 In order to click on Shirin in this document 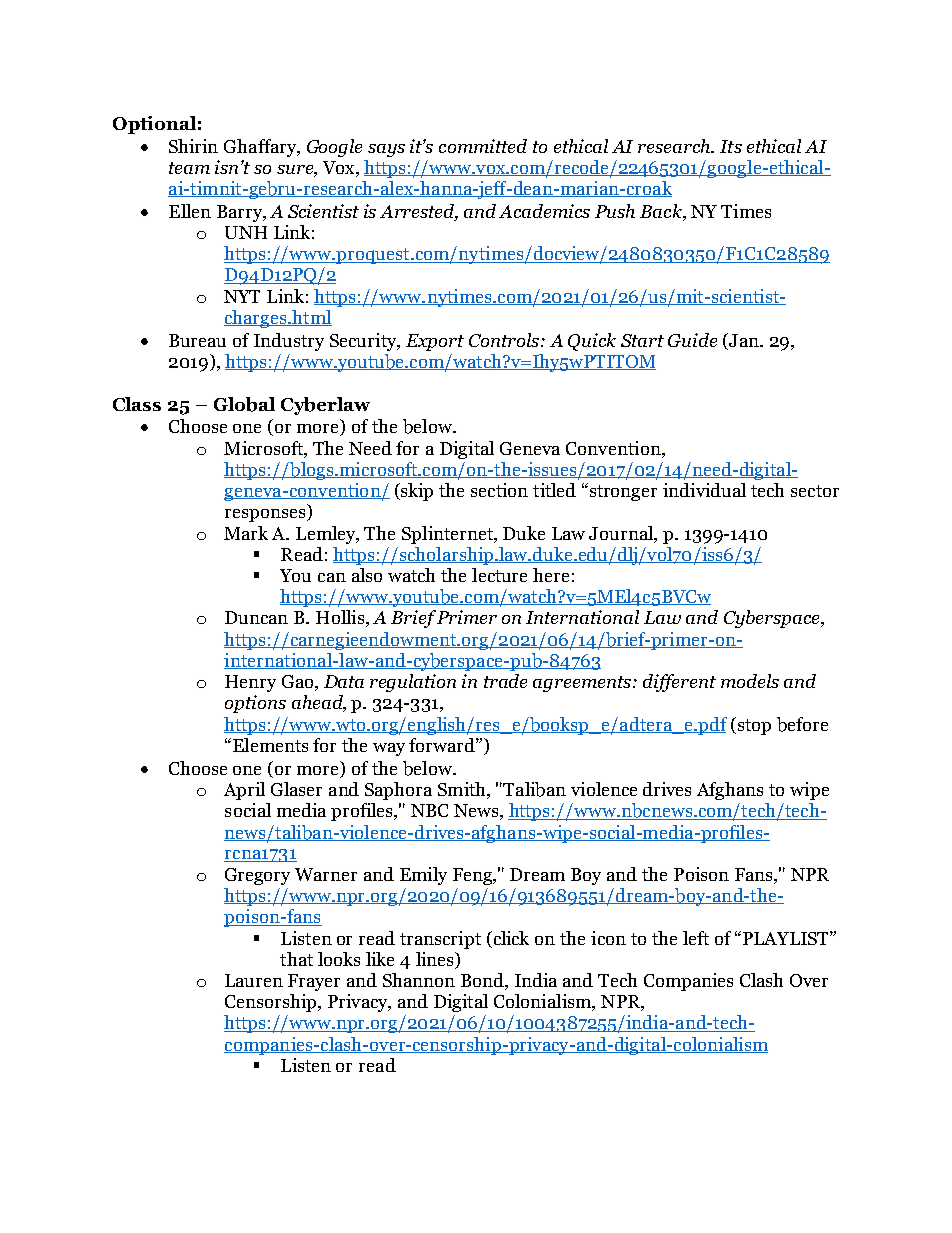, I will do `click(193, 146)`.
